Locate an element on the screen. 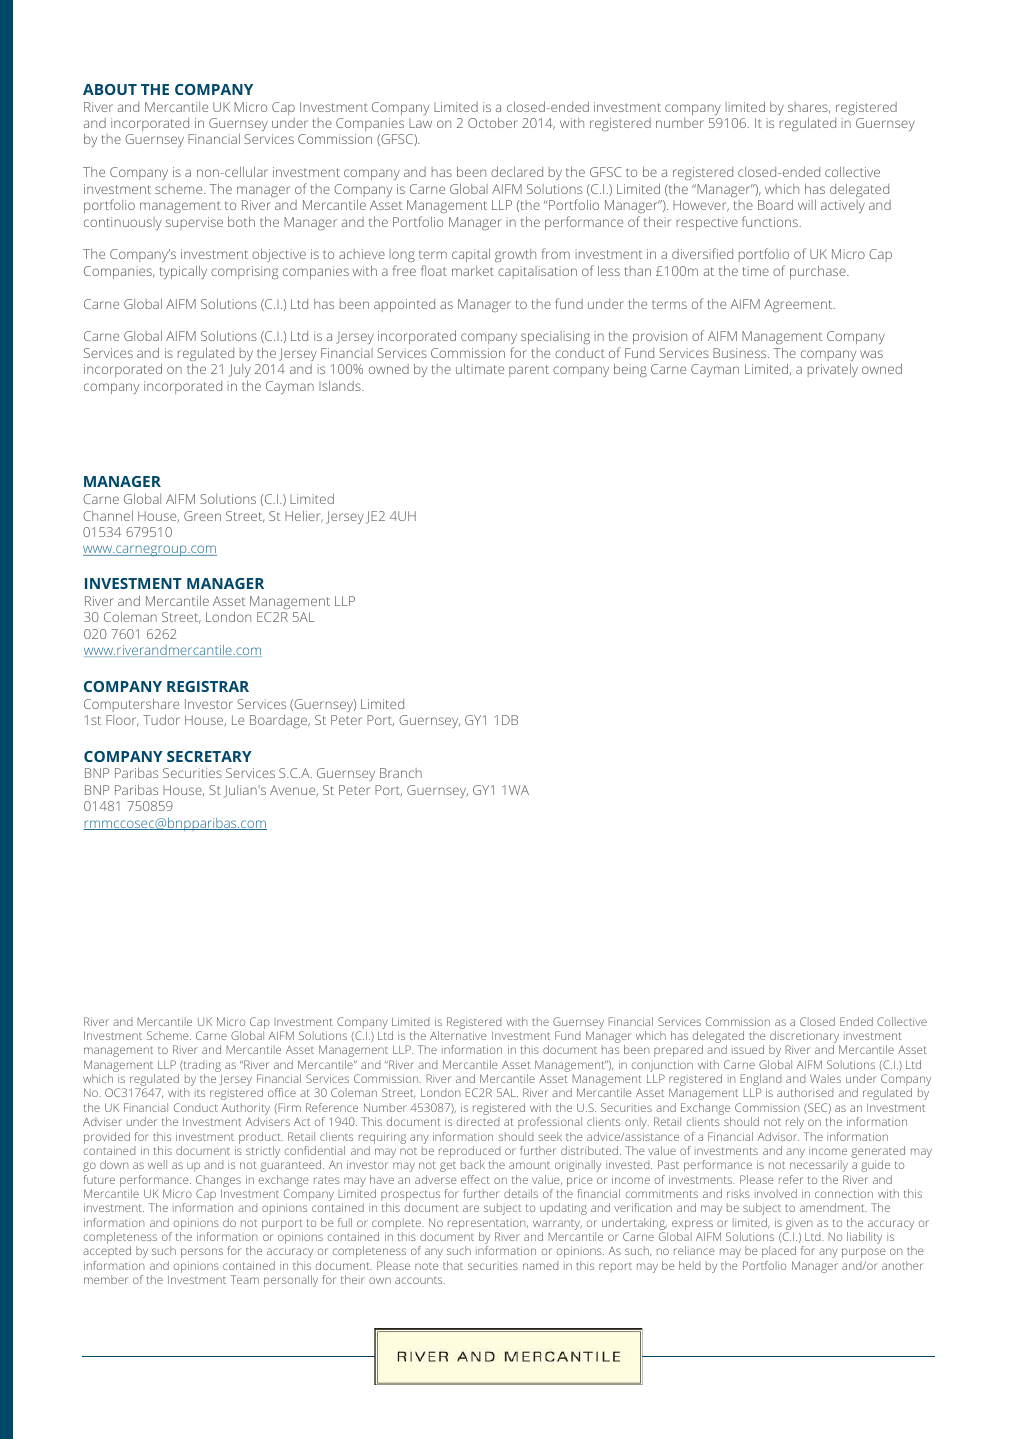 The height and width of the screenshot is (1439, 1017). was is located at coordinates (871, 354).
